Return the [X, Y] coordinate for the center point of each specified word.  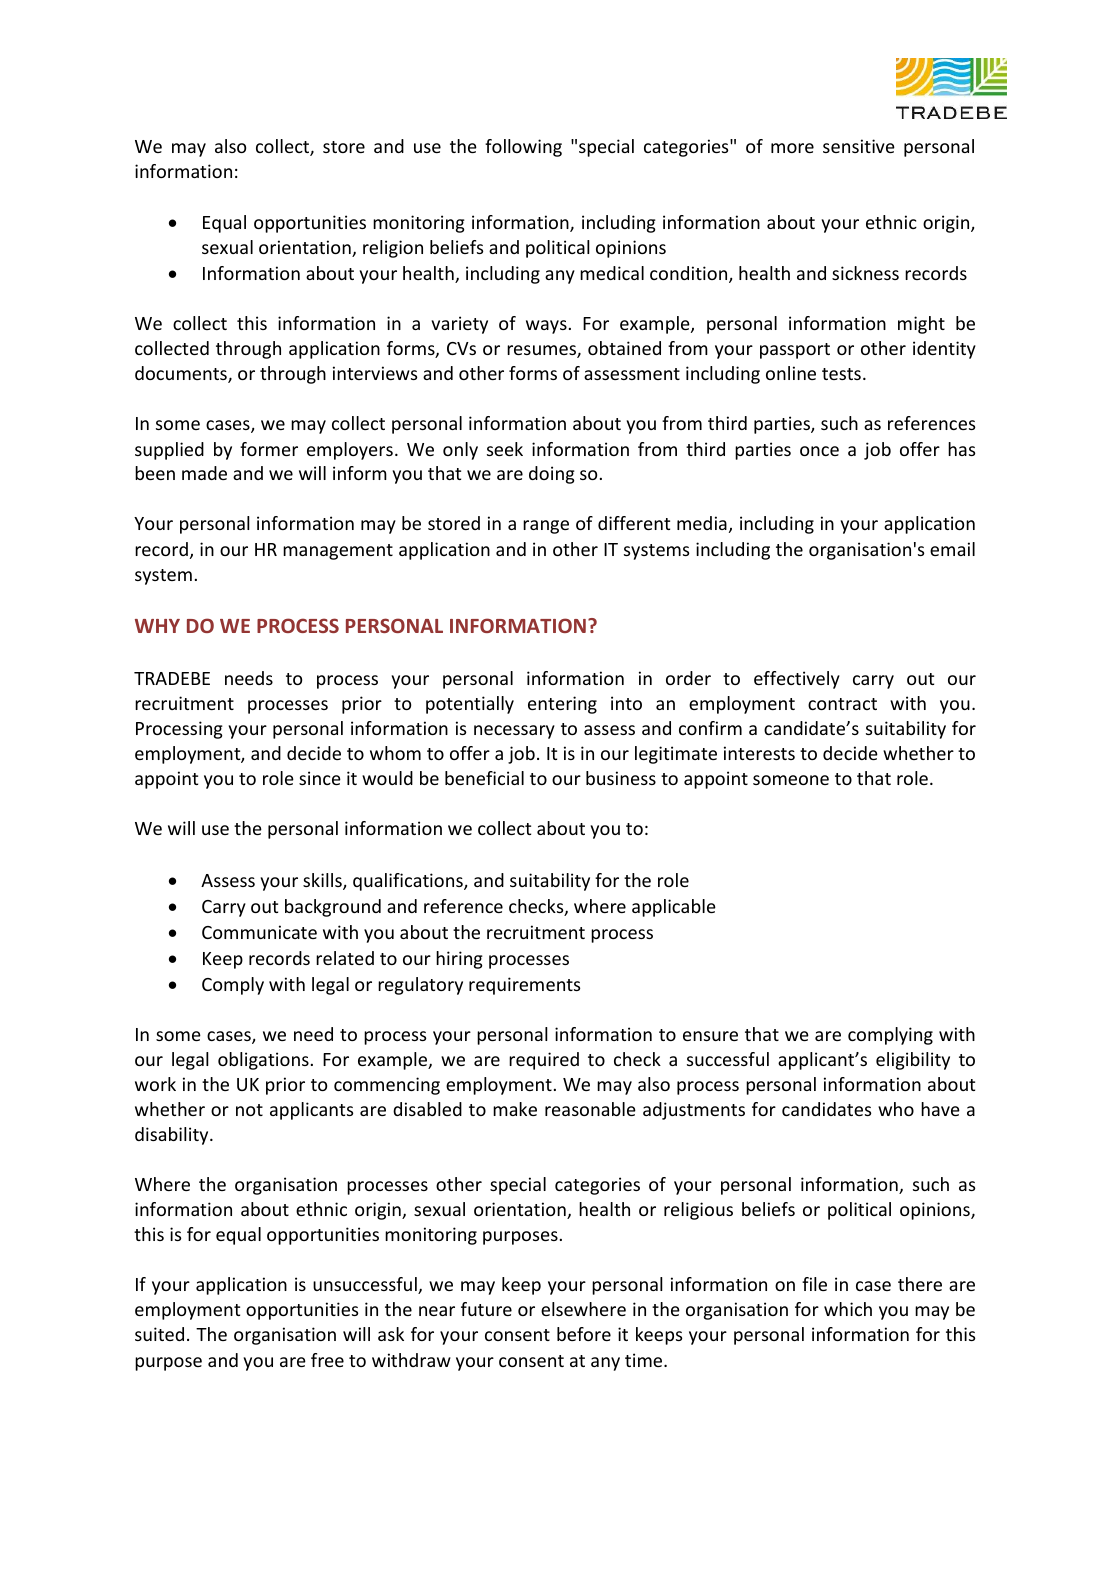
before [584, 1334]
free [327, 1360]
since [320, 778]
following [523, 148]
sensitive [859, 146]
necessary [514, 732]
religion [393, 249]
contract [842, 704]
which [848, 1309]
